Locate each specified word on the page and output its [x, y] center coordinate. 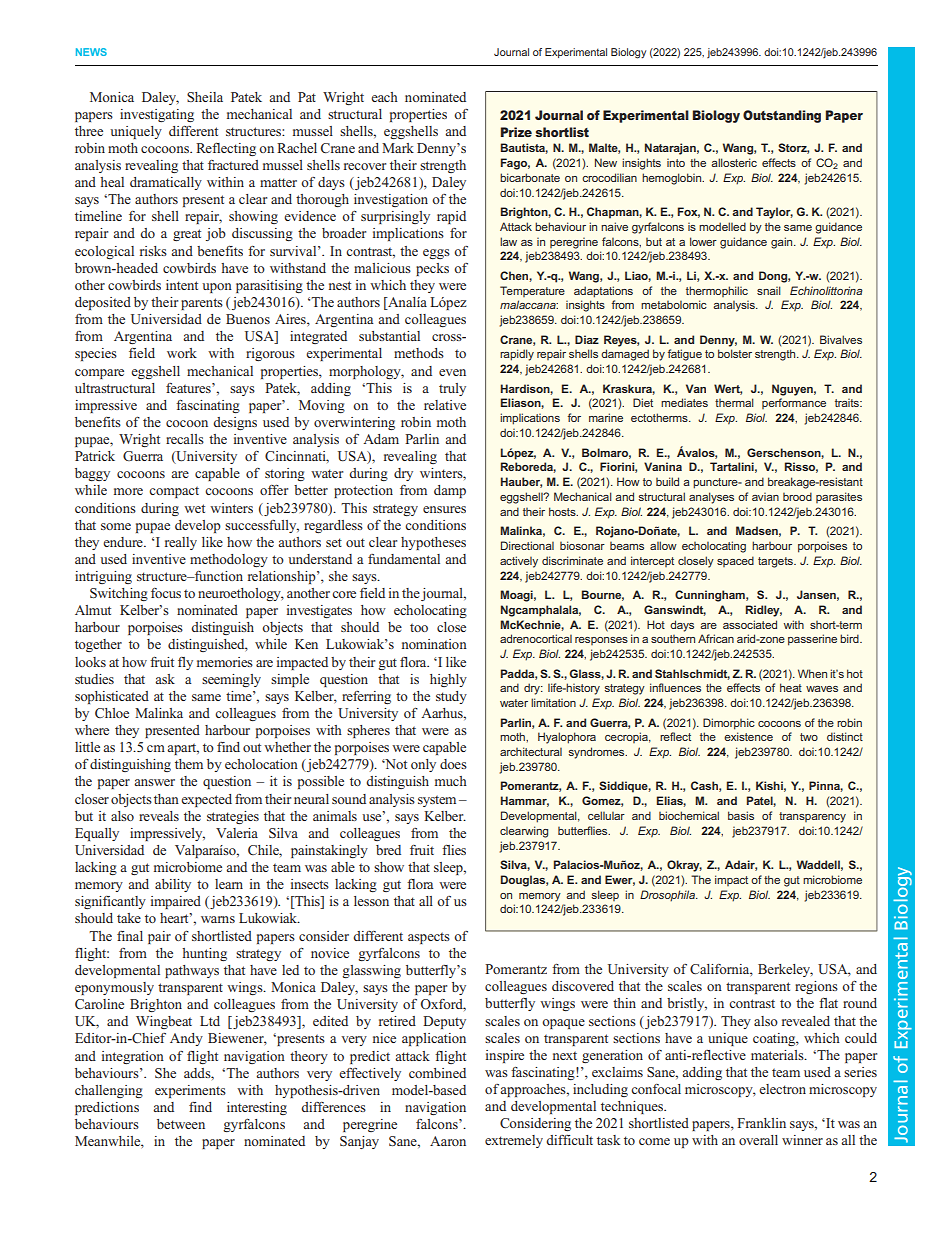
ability [173, 885]
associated [750, 624]
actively [519, 562]
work [182, 353]
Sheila [205, 97]
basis [741, 815]
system [437, 801]
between [181, 1124]
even [452, 372]
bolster [735, 353]
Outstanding [782, 116]
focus [166, 593]
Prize [516, 132]
